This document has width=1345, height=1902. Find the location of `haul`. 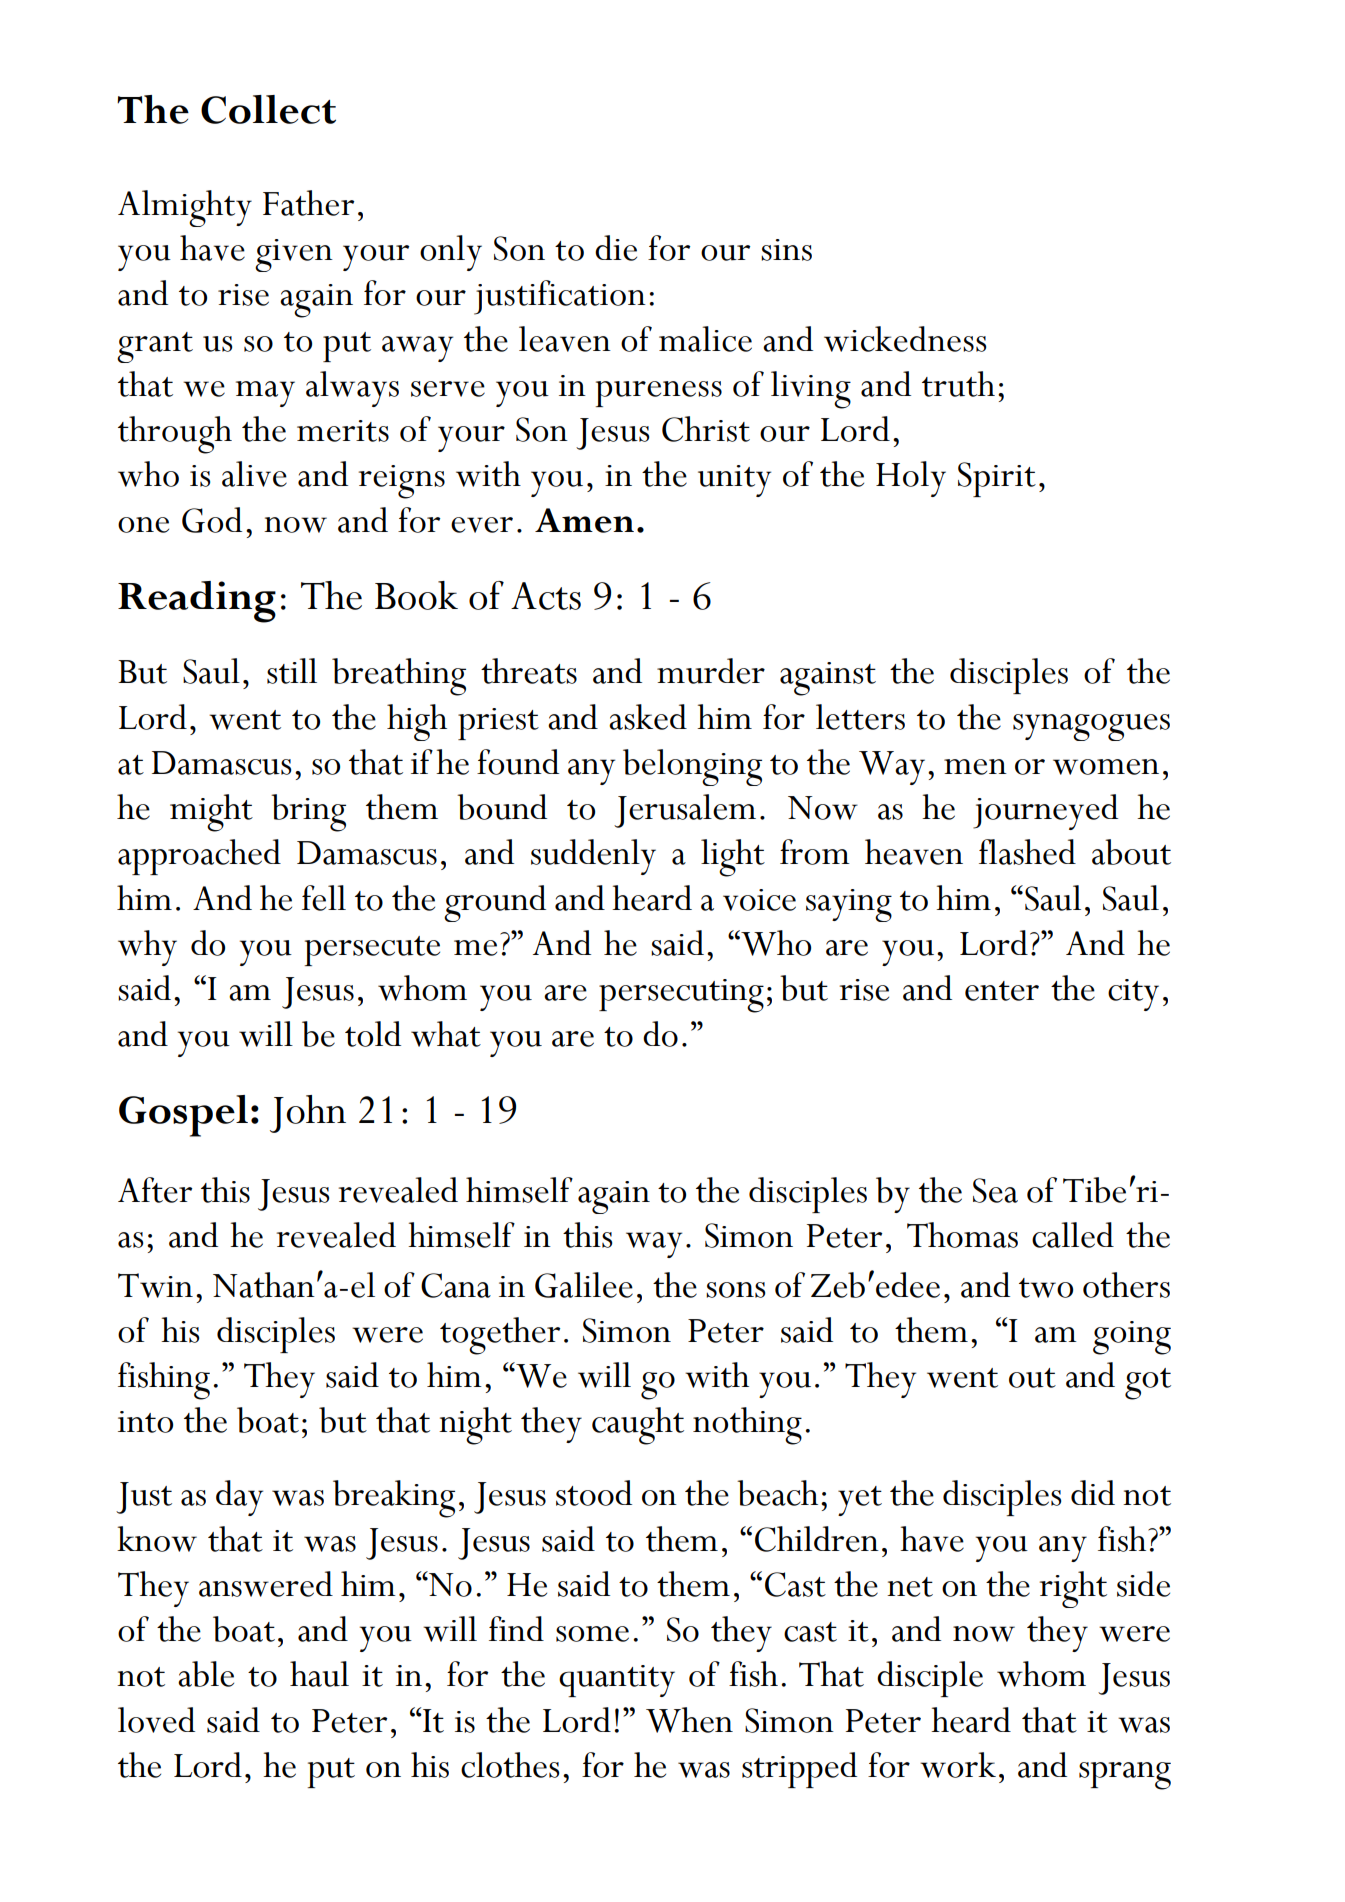

haul is located at coordinates (319, 1674).
